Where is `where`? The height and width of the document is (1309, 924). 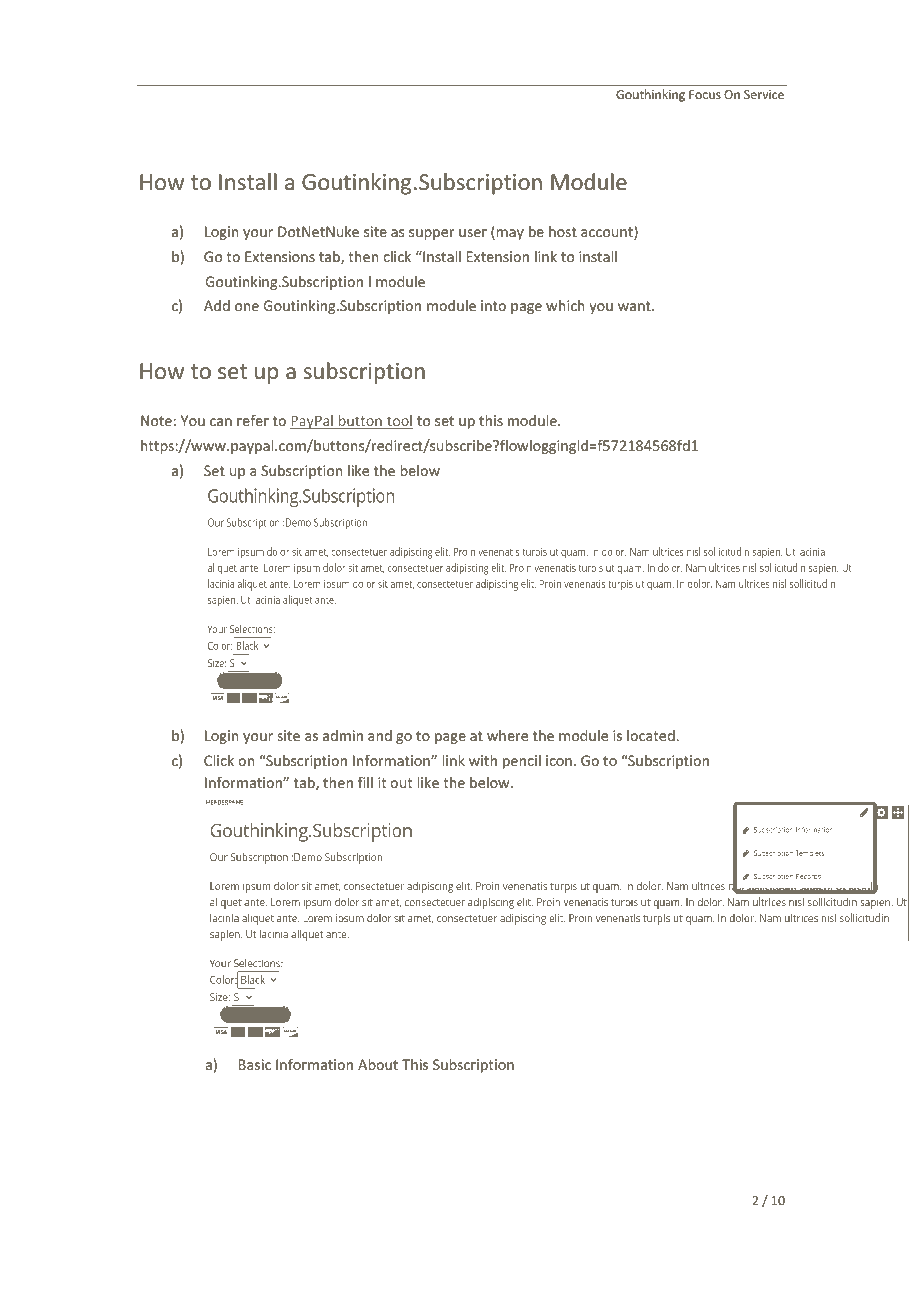 where is located at coordinates (507, 735).
